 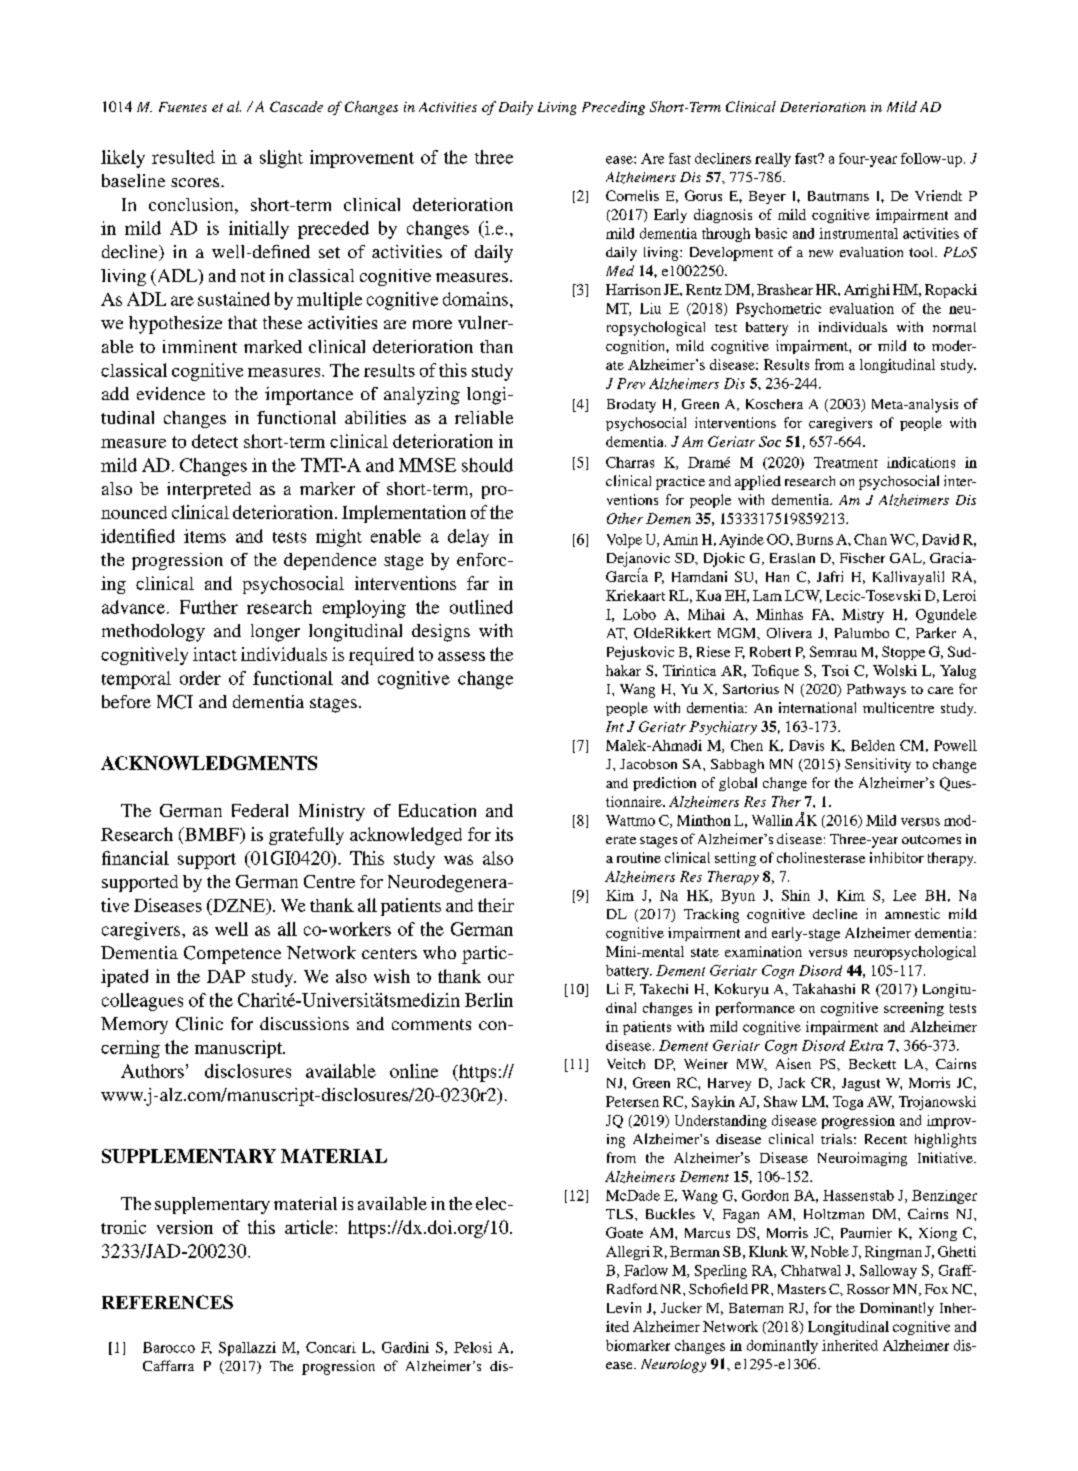 What do you see at coordinates (183, 157) in the screenshot?
I see `resulted` at bounding box center [183, 157].
